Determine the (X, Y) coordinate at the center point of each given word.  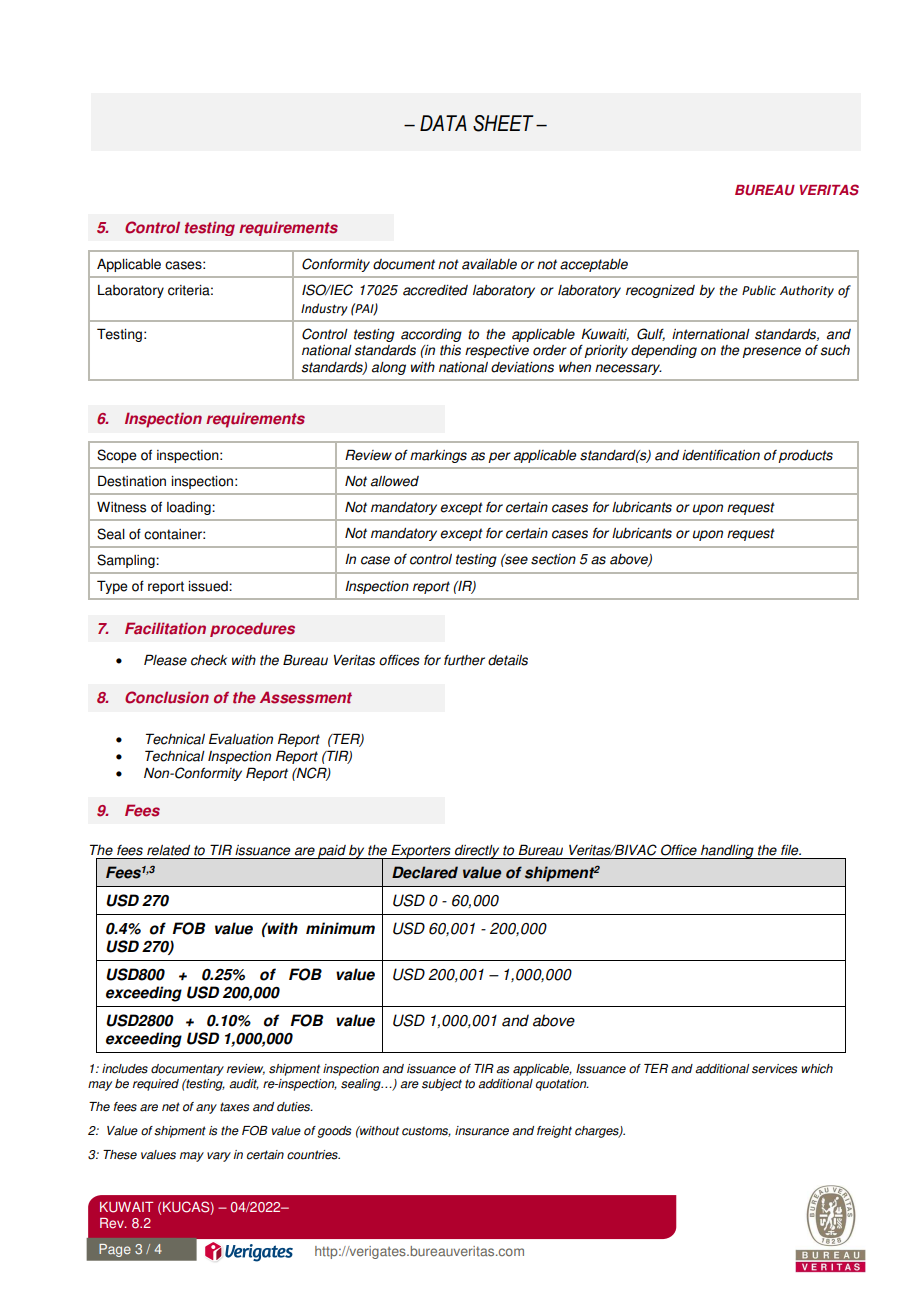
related (168, 850)
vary (219, 1157)
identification (721, 455)
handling (727, 852)
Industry (324, 309)
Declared (425, 872)
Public (759, 290)
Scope (117, 456)
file (791, 850)
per (499, 457)
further (464, 660)
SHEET (503, 123)
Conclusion (167, 697)
